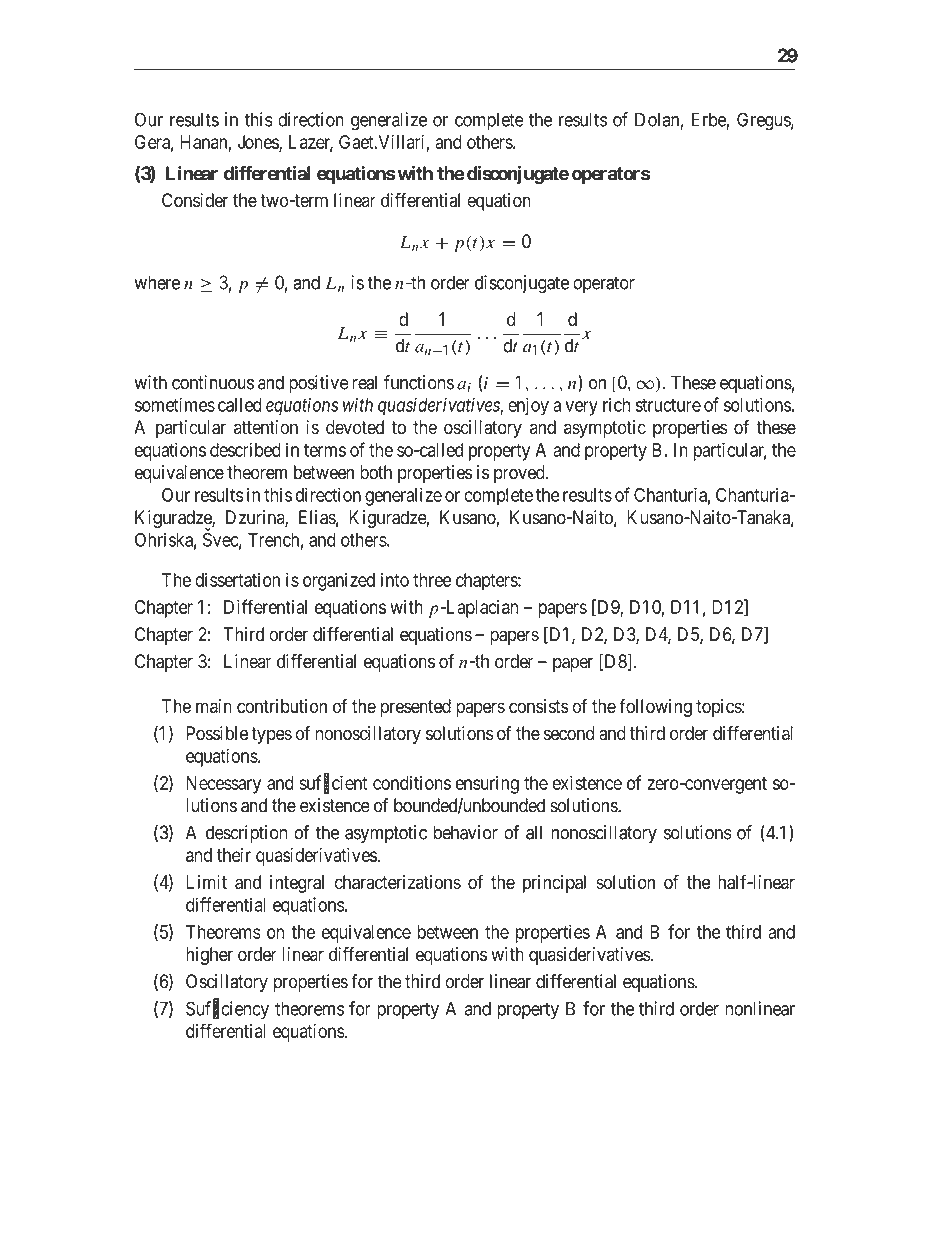  Describe the element at coordinates (520, 474) in the screenshot. I see `proved` at that location.
